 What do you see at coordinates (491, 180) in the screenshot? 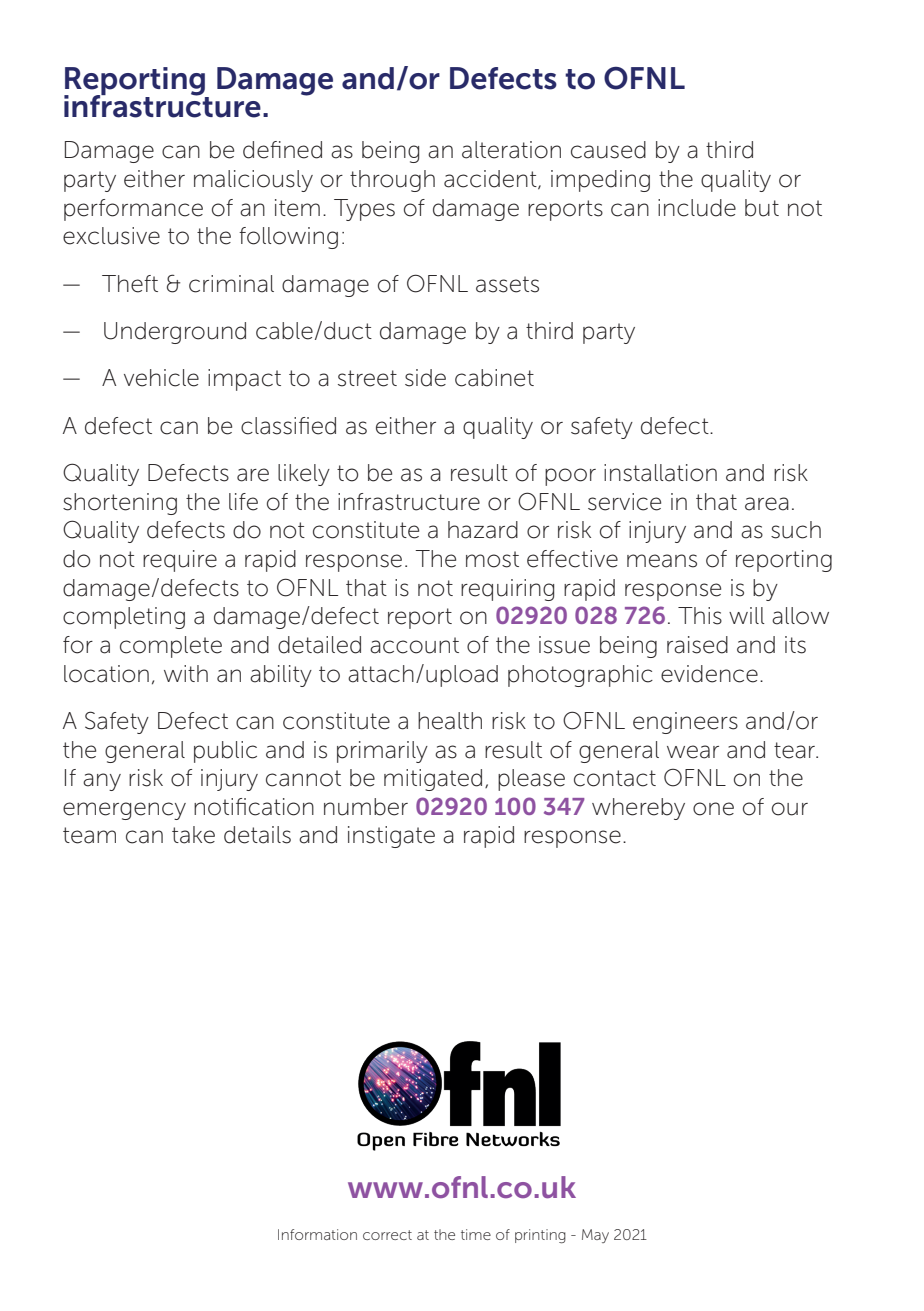
I see `accident` at bounding box center [491, 180].
